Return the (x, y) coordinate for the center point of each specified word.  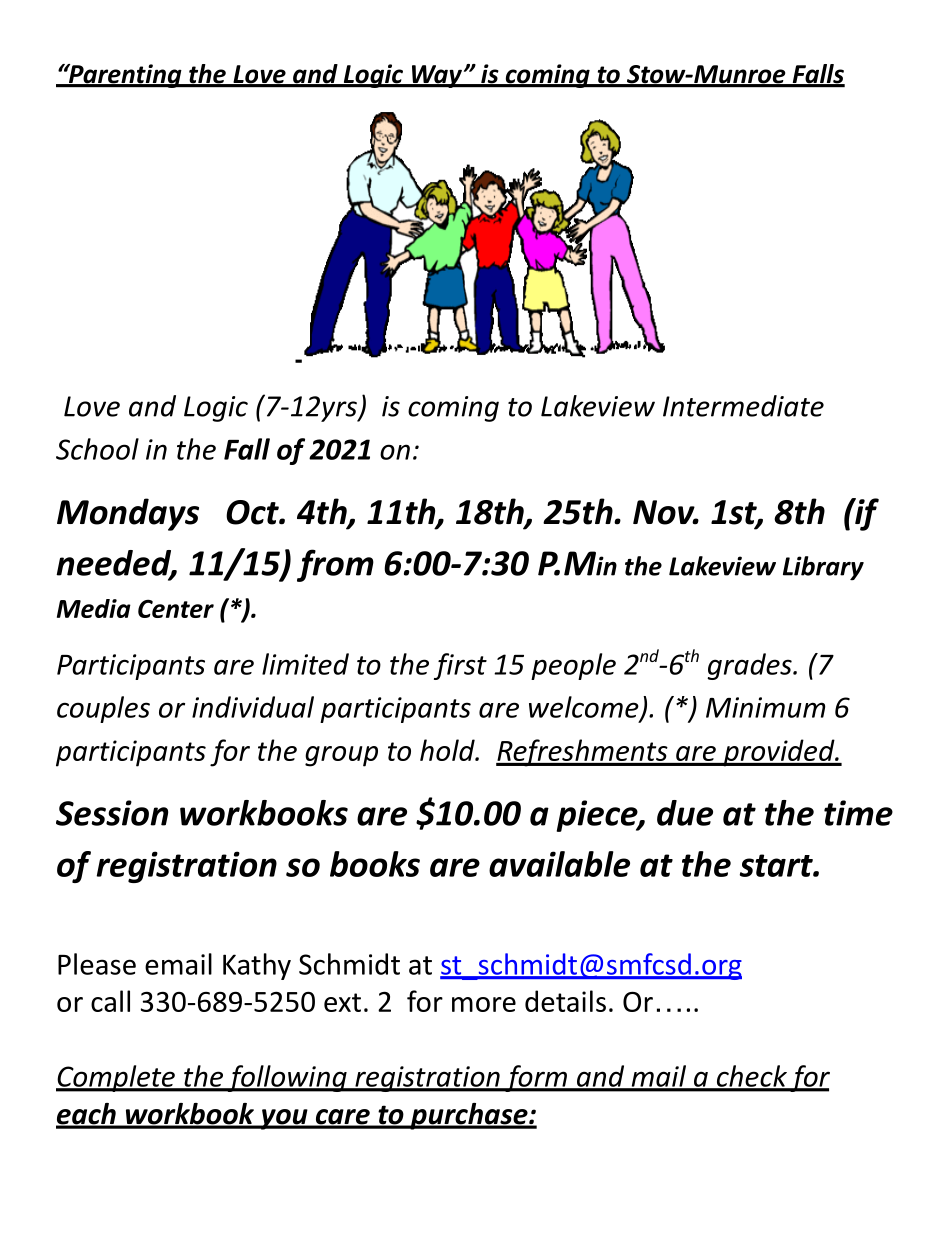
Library (823, 568)
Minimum (765, 707)
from (335, 565)
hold (448, 750)
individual (253, 707)
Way (436, 76)
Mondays (128, 514)
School (97, 449)
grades (750, 666)
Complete (116, 1078)
